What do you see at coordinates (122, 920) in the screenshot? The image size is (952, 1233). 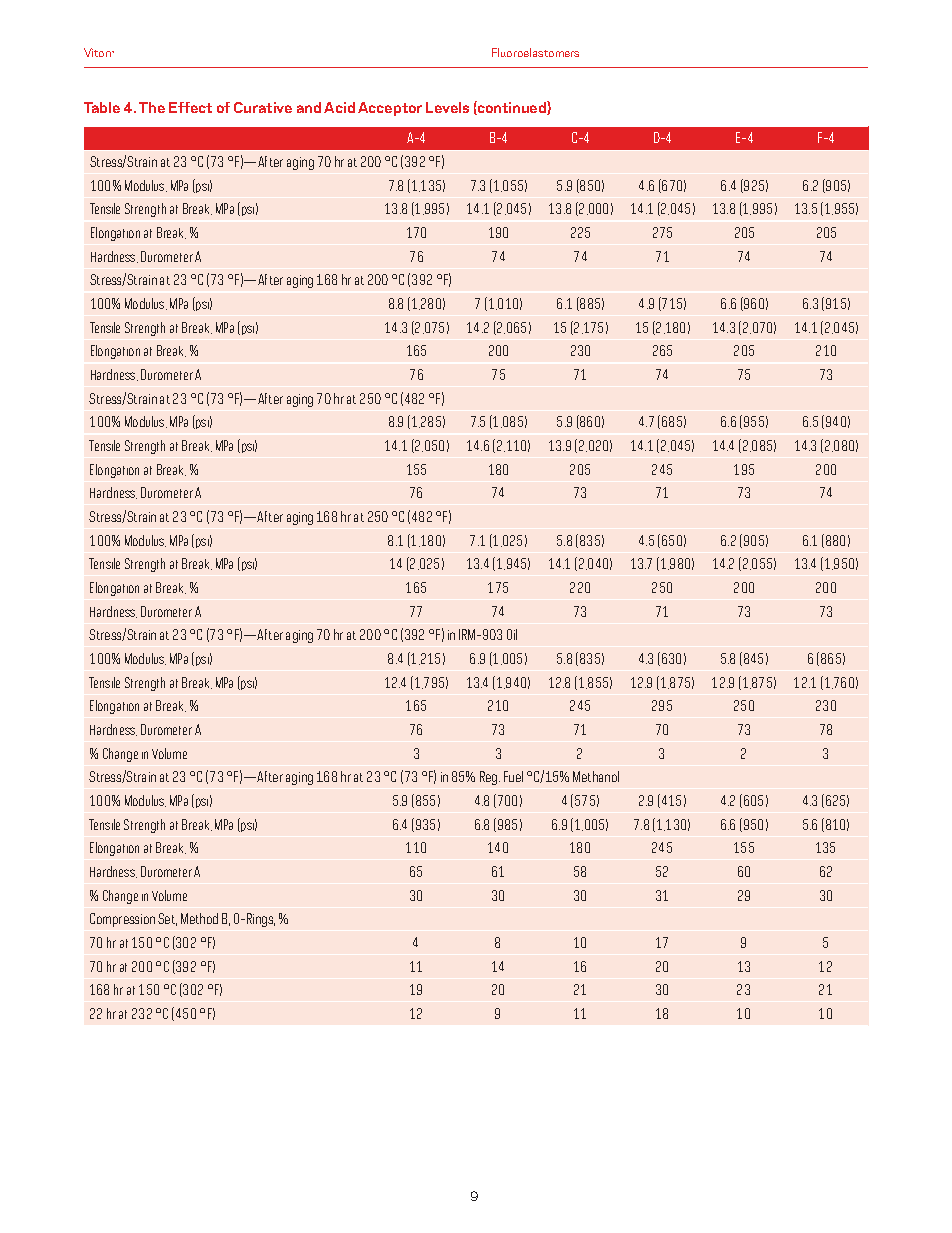 I see `Compression` at bounding box center [122, 920].
